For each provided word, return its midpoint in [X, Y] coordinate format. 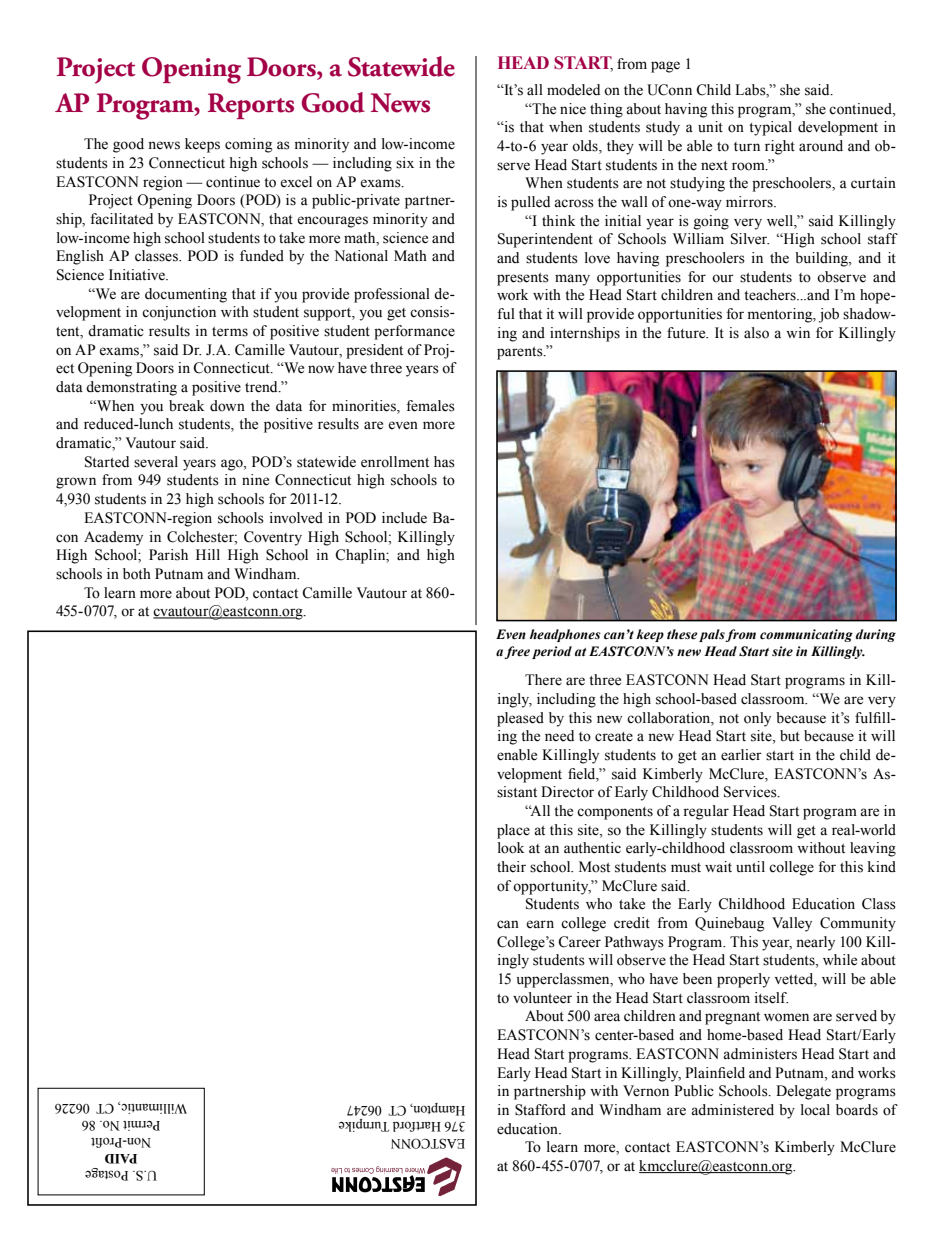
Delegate [803, 1092]
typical [770, 128]
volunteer [542, 998]
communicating [806, 635]
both [137, 574]
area [607, 1017]
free [517, 652]
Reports [251, 106]
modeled [573, 90]
